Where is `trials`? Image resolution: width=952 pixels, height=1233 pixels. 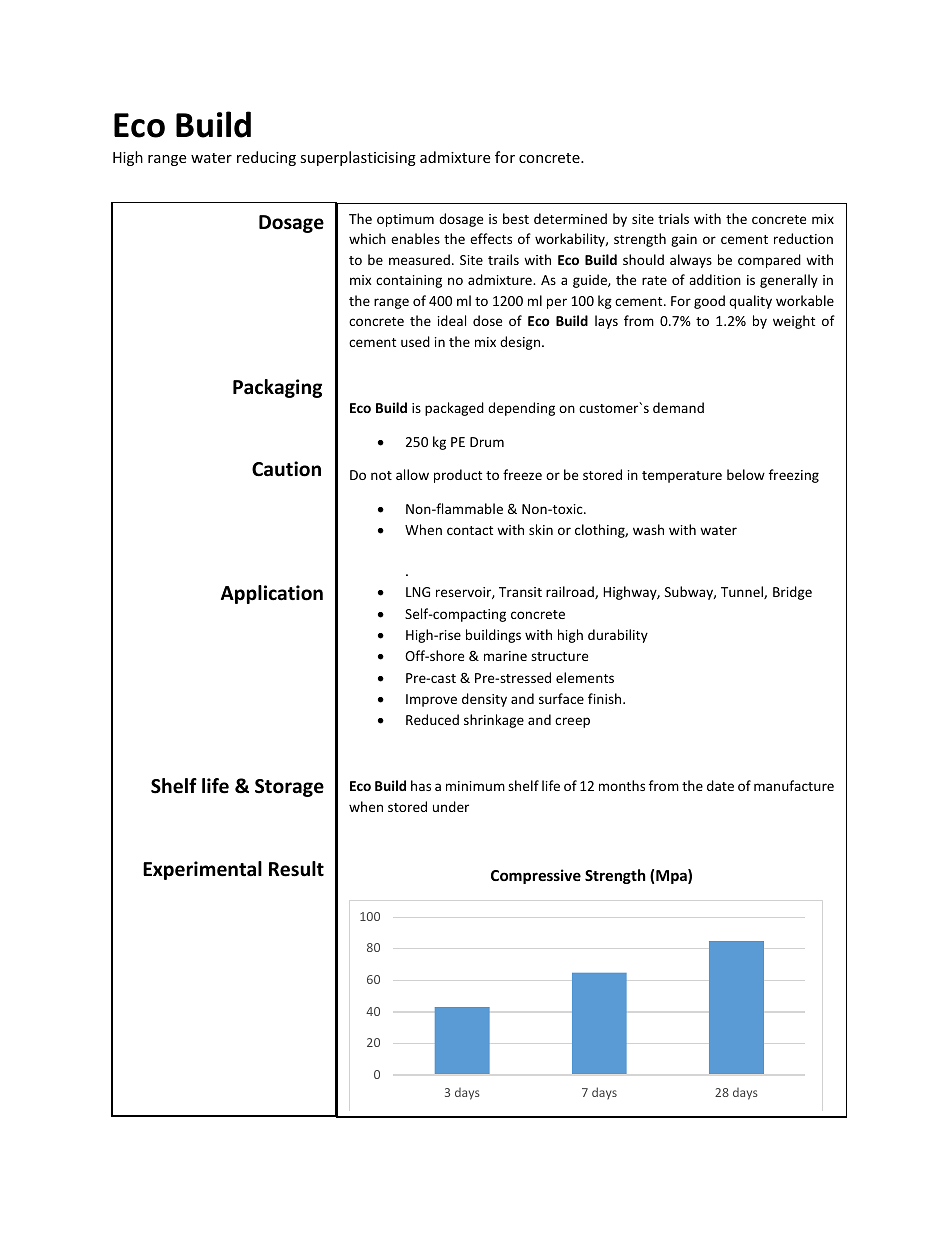 trials is located at coordinates (673, 218).
